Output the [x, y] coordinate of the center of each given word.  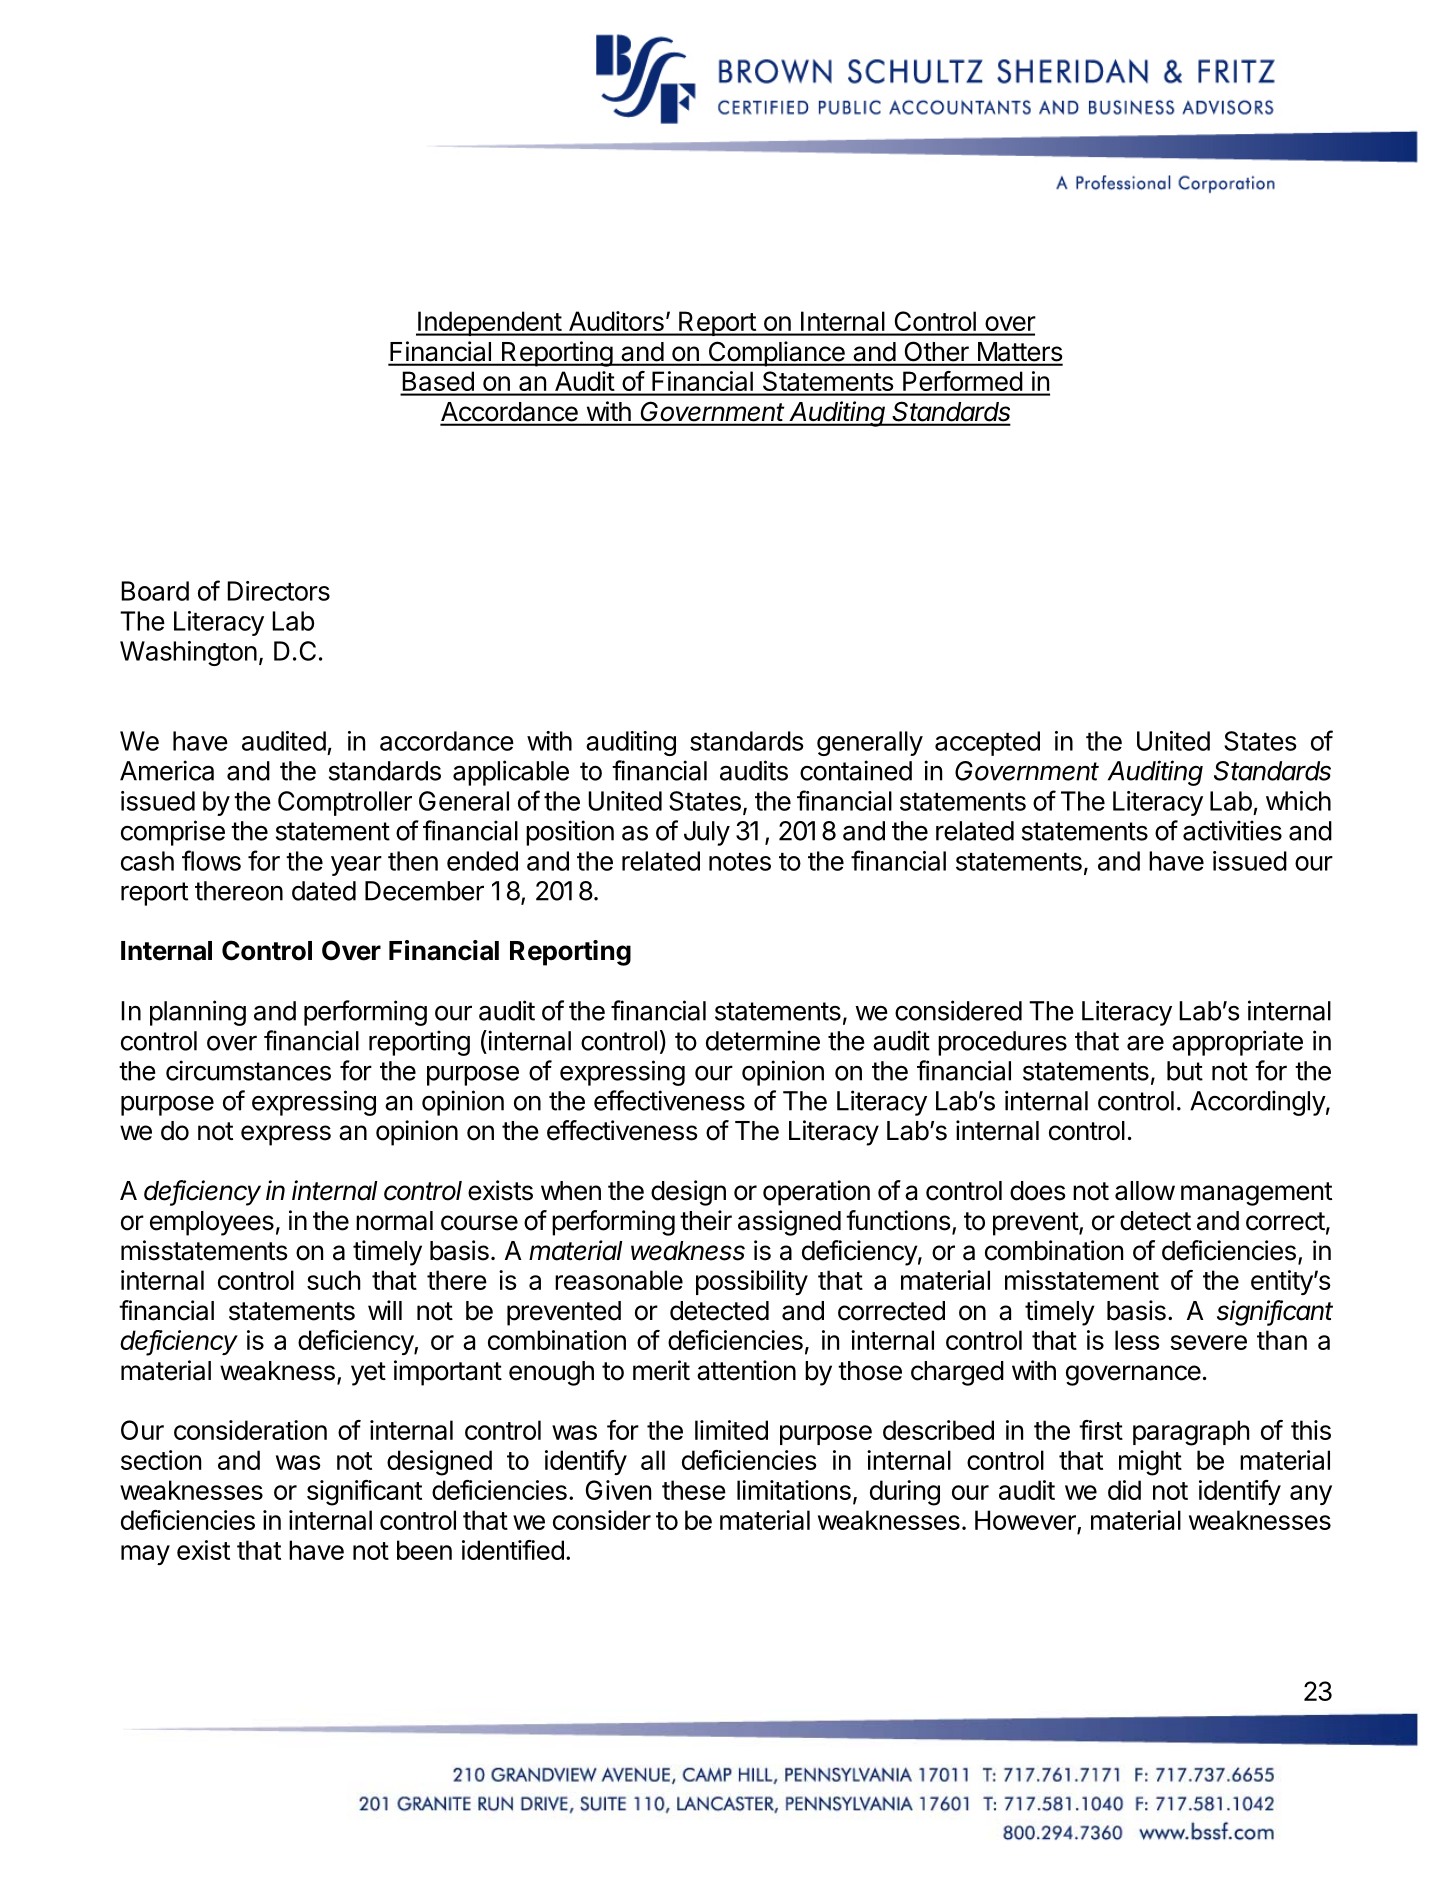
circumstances [248, 1070]
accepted [987, 743]
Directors [278, 591]
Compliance [776, 354]
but [1185, 1071]
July [707, 833]
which [1298, 801]
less [1137, 1340]
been [424, 1550]
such [334, 1280]
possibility [752, 1282]
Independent [489, 323]
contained [856, 770]
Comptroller [345, 803]
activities [1232, 830]
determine [763, 1040]
